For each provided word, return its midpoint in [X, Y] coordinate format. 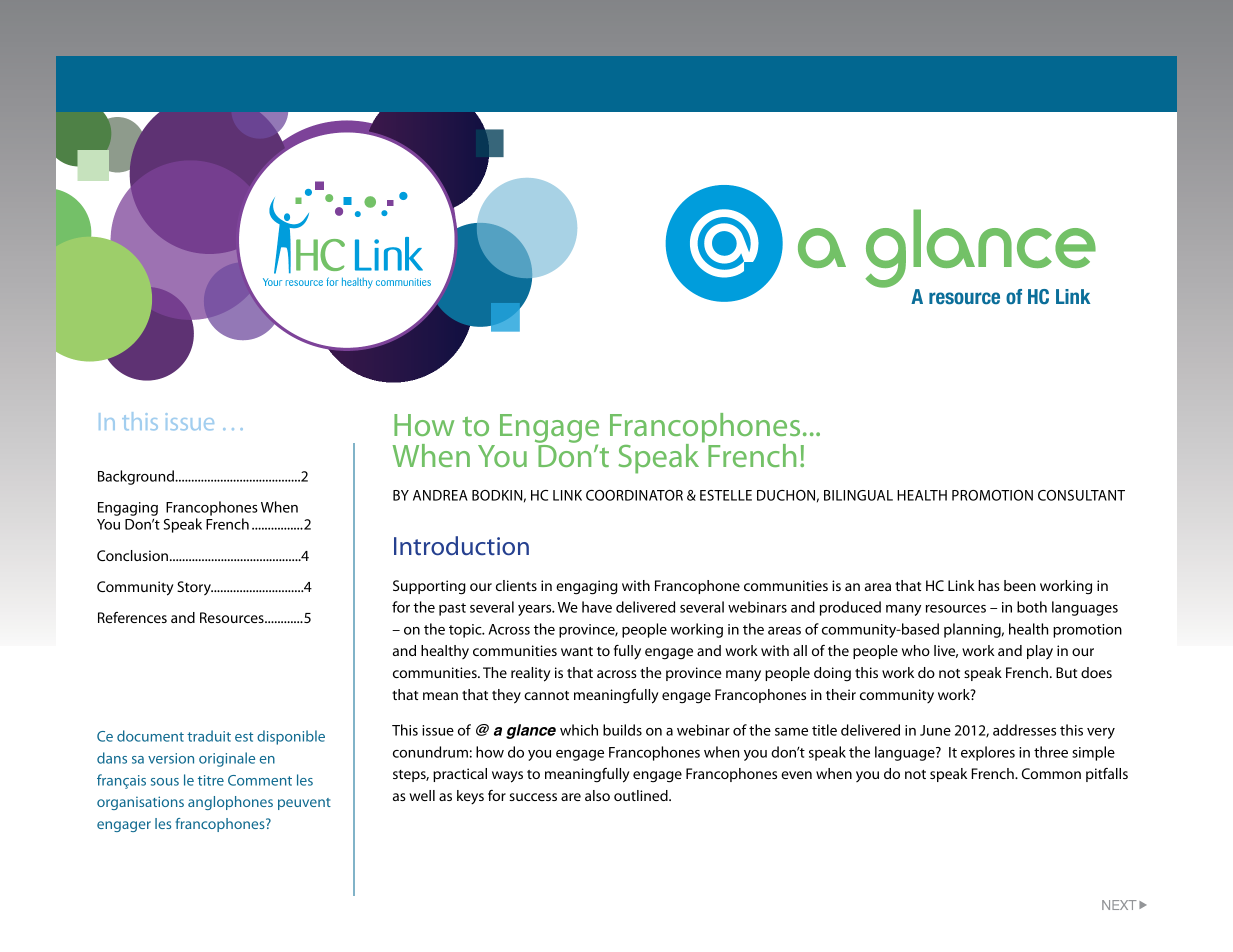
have [597, 607]
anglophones [230, 803]
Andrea [440, 495]
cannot [546, 695]
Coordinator [634, 495]
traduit [209, 736]
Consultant [1081, 495]
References [132, 617]
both [1032, 607]
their [841, 694]
